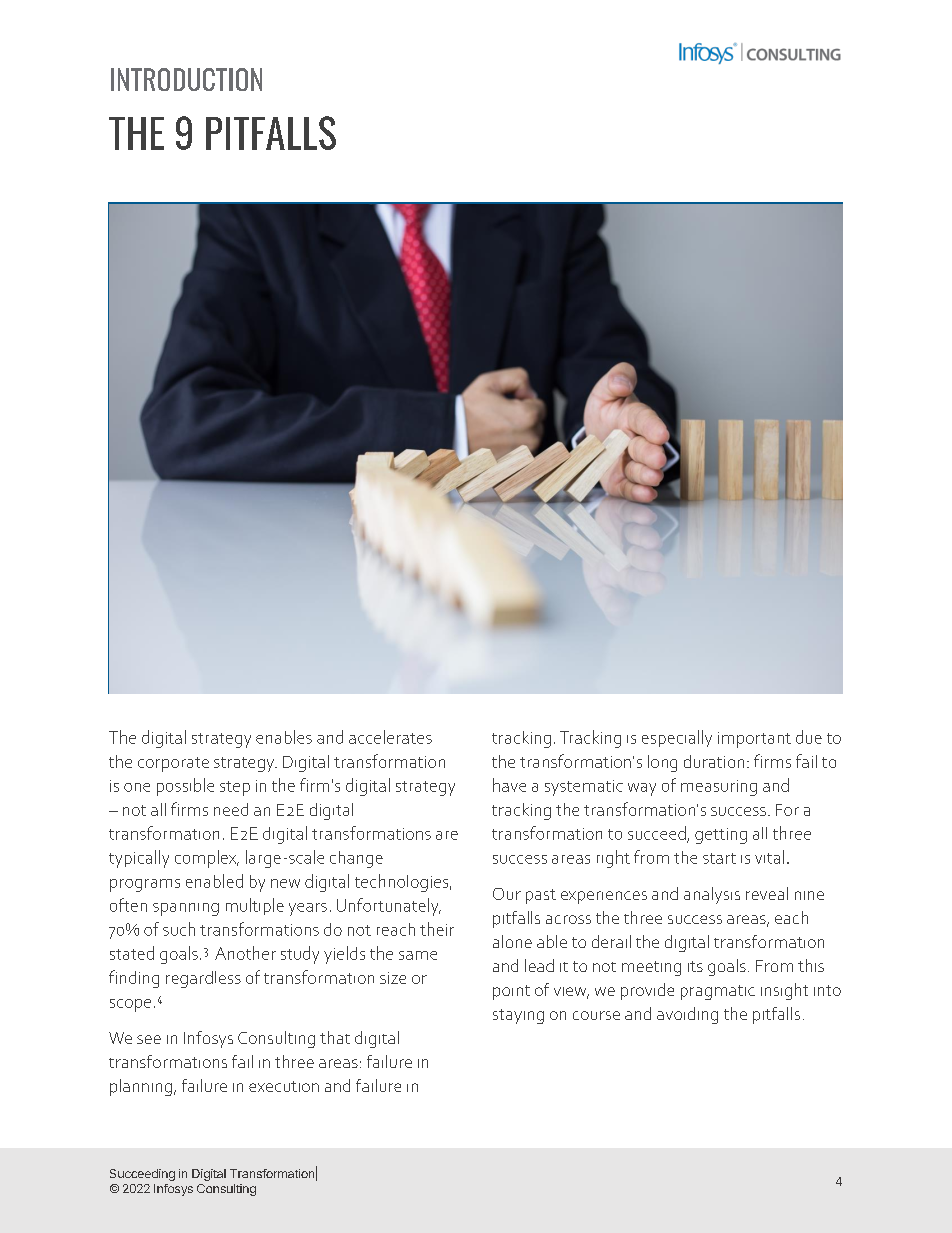 Image resolution: width=952 pixels, height=1233 pixels. I want to click on see, so click(149, 1039).
